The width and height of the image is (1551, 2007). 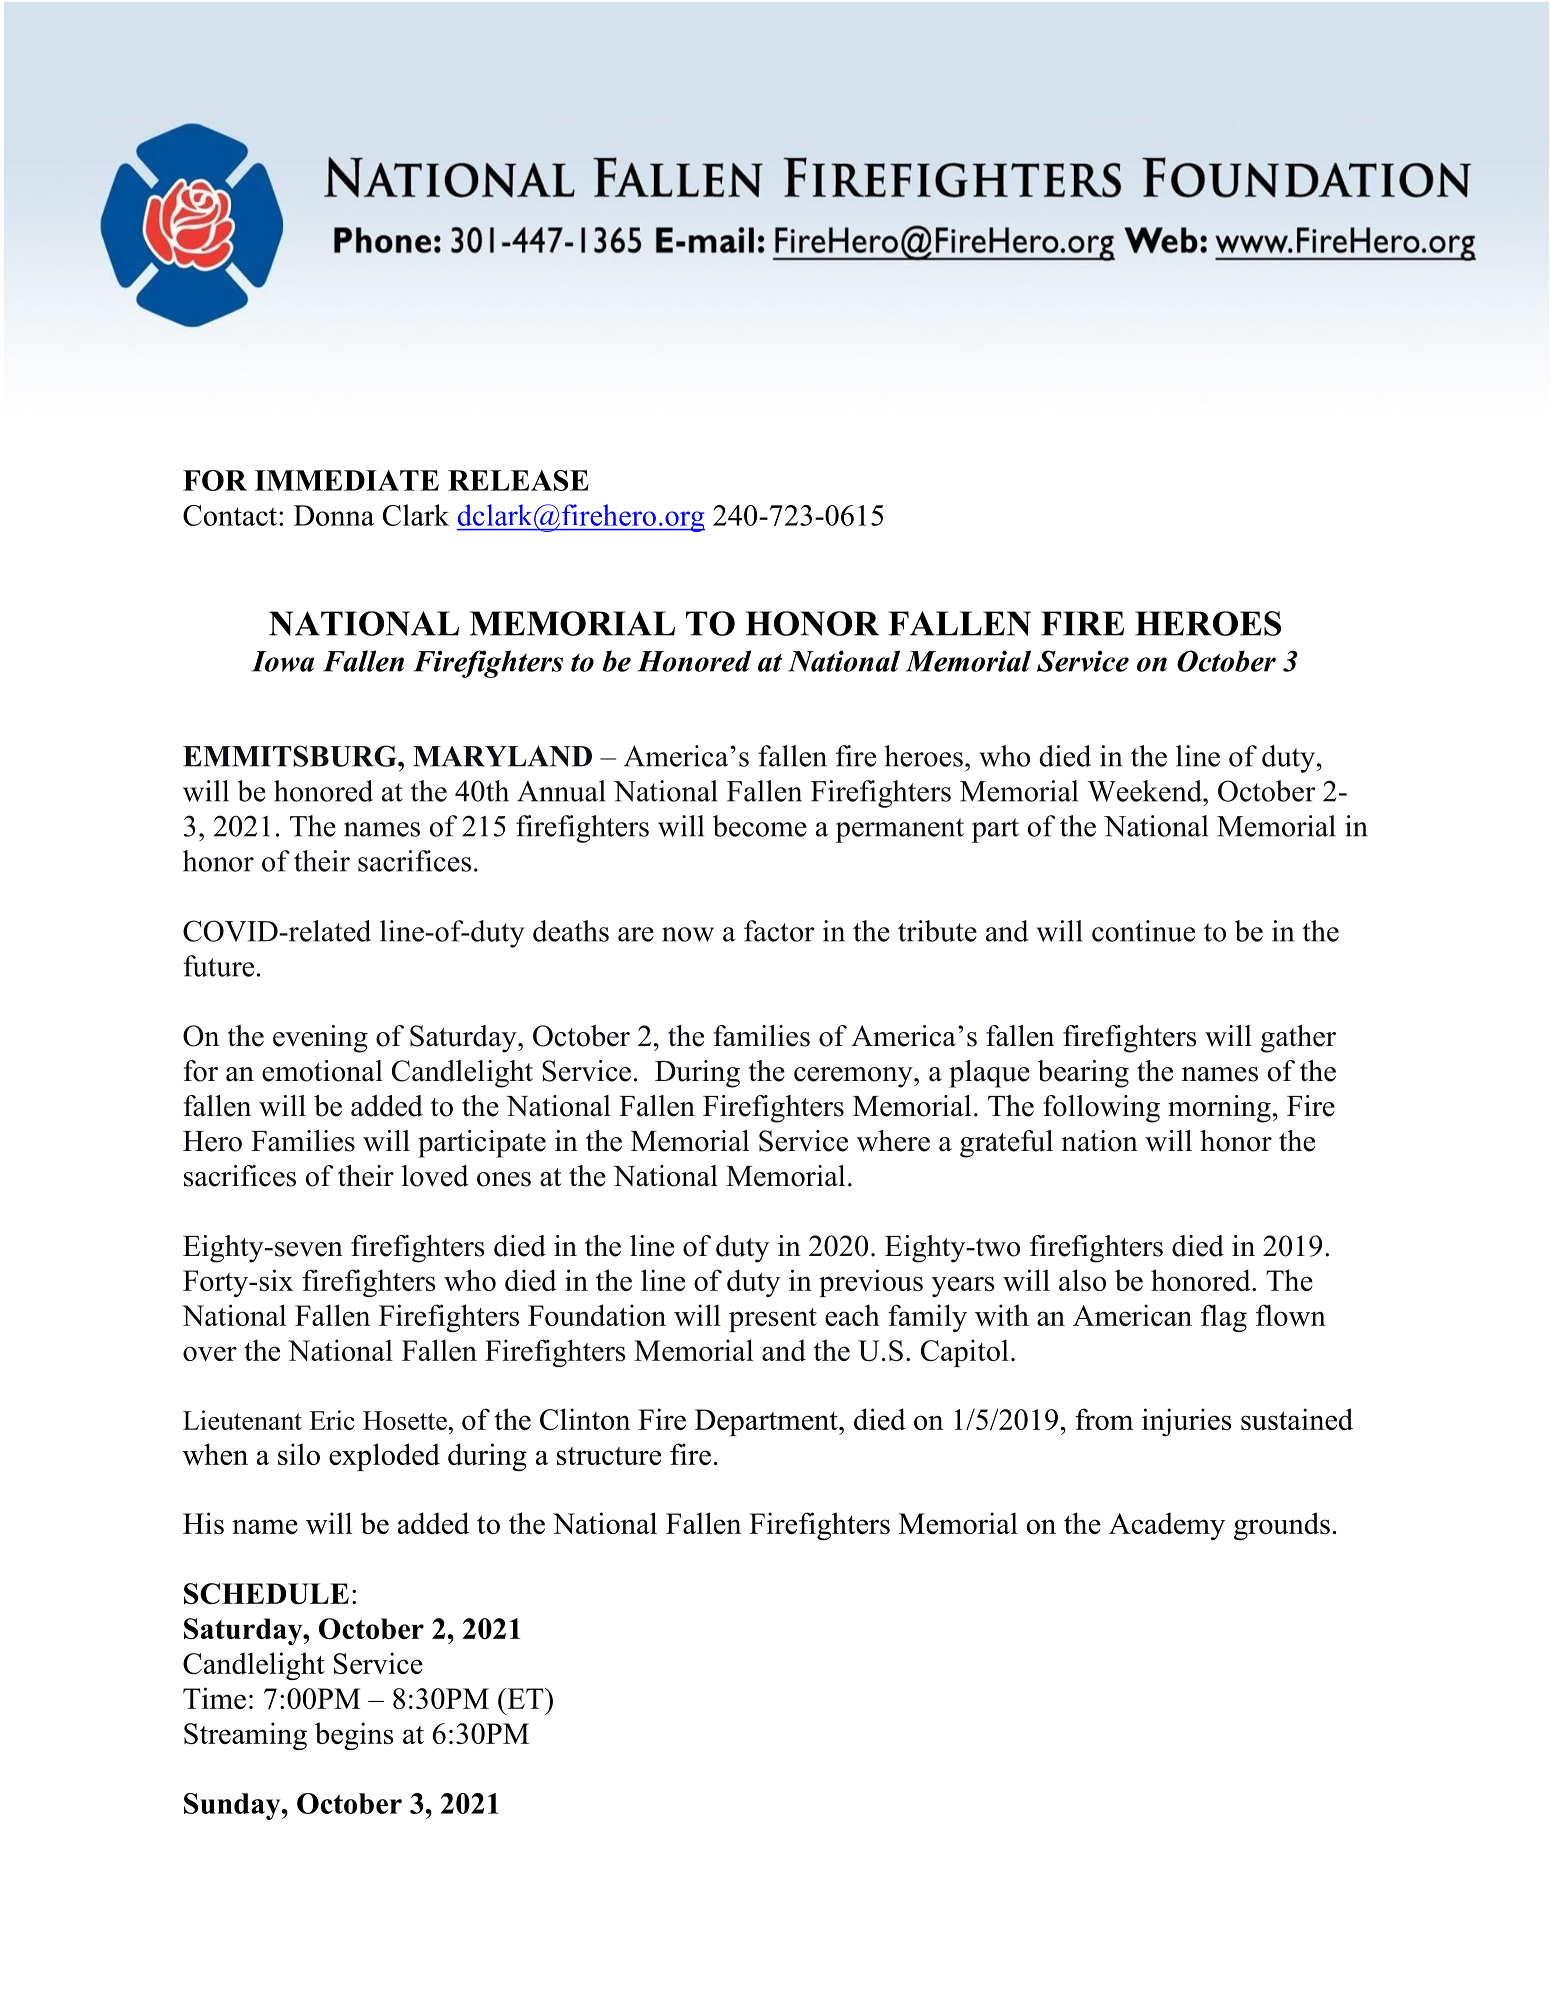 I want to click on Donna, so click(x=334, y=515).
